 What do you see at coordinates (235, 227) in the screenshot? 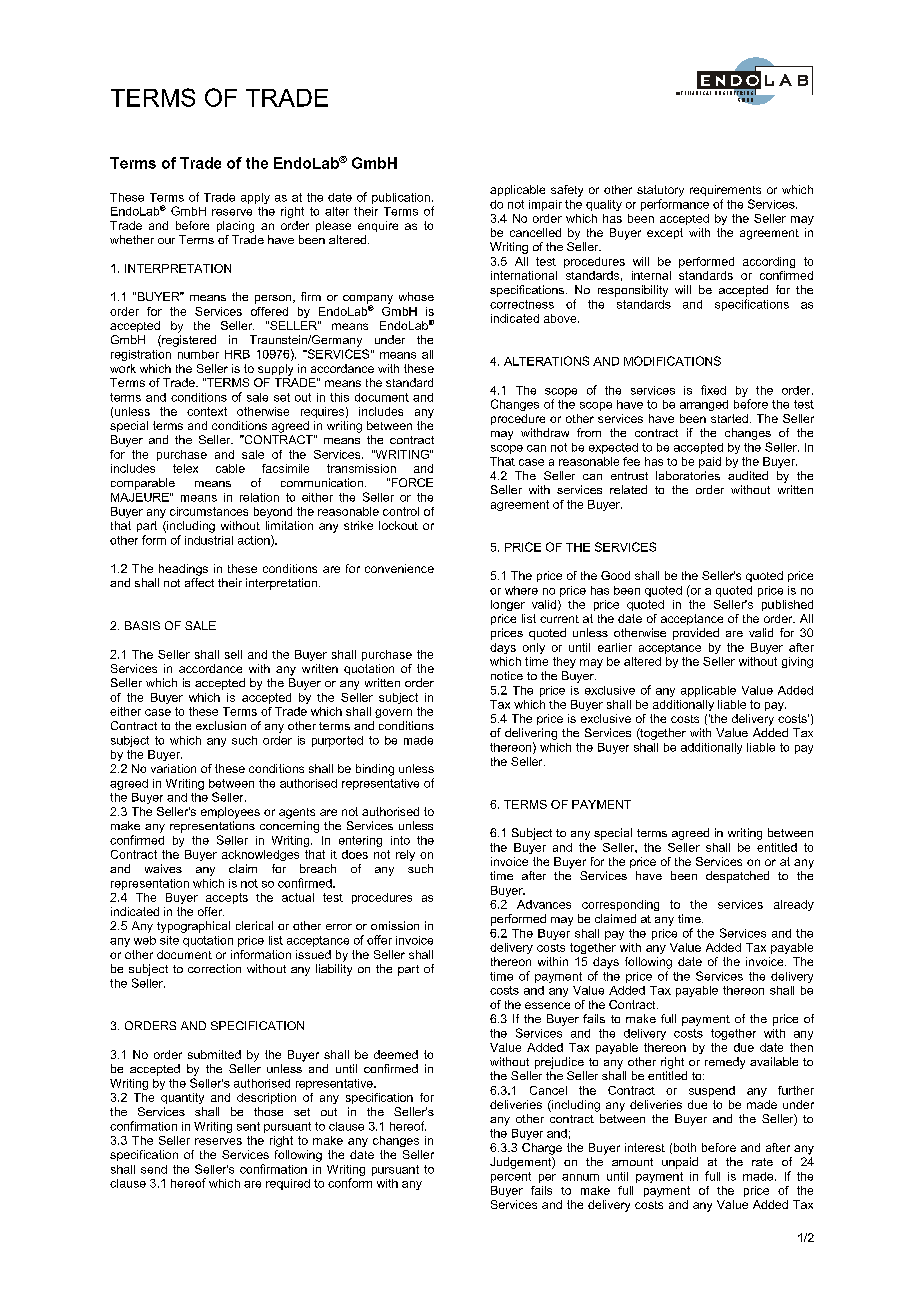
I see `placing` at bounding box center [235, 227].
